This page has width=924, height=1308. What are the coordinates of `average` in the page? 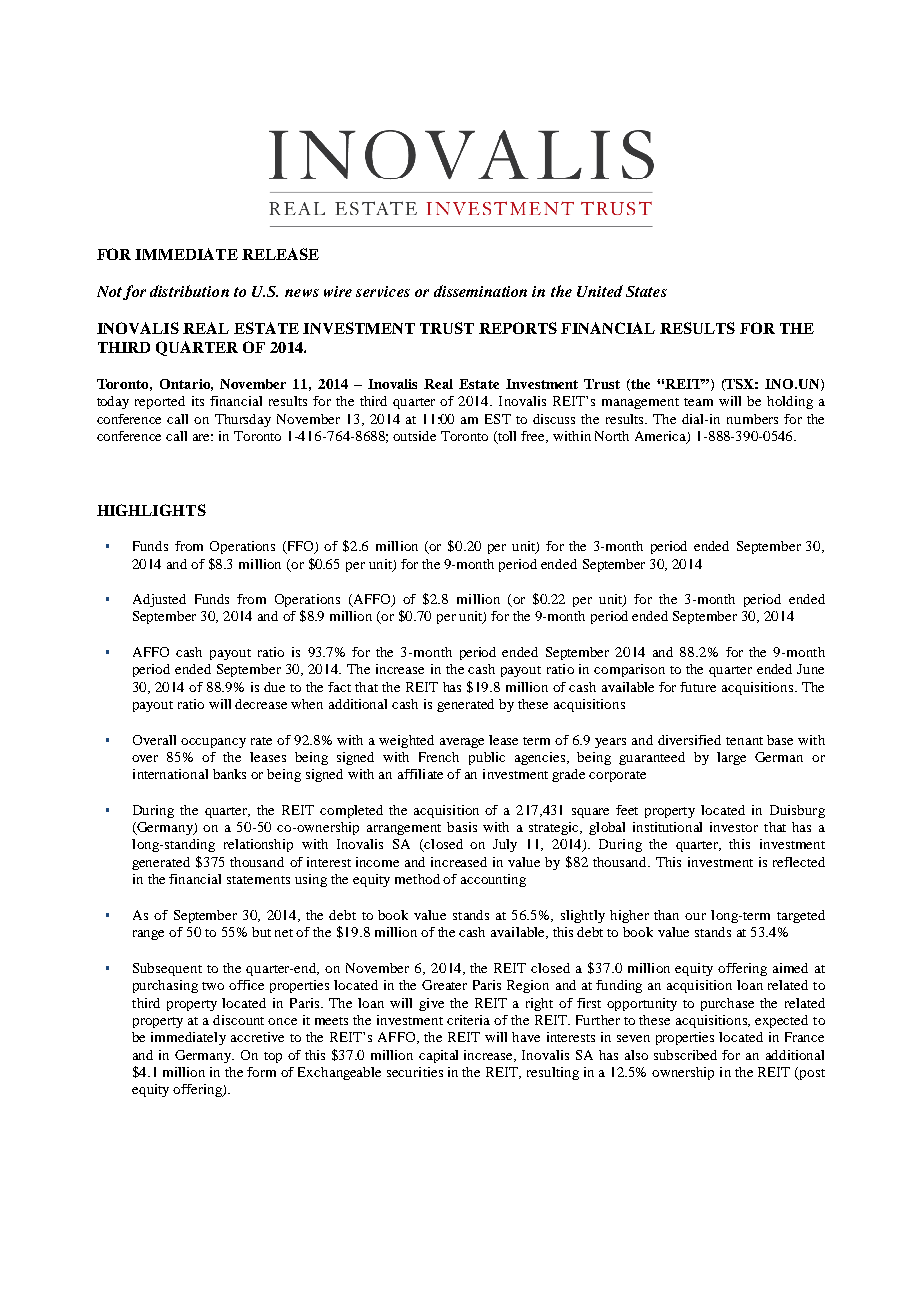 It's located at (462, 743).
